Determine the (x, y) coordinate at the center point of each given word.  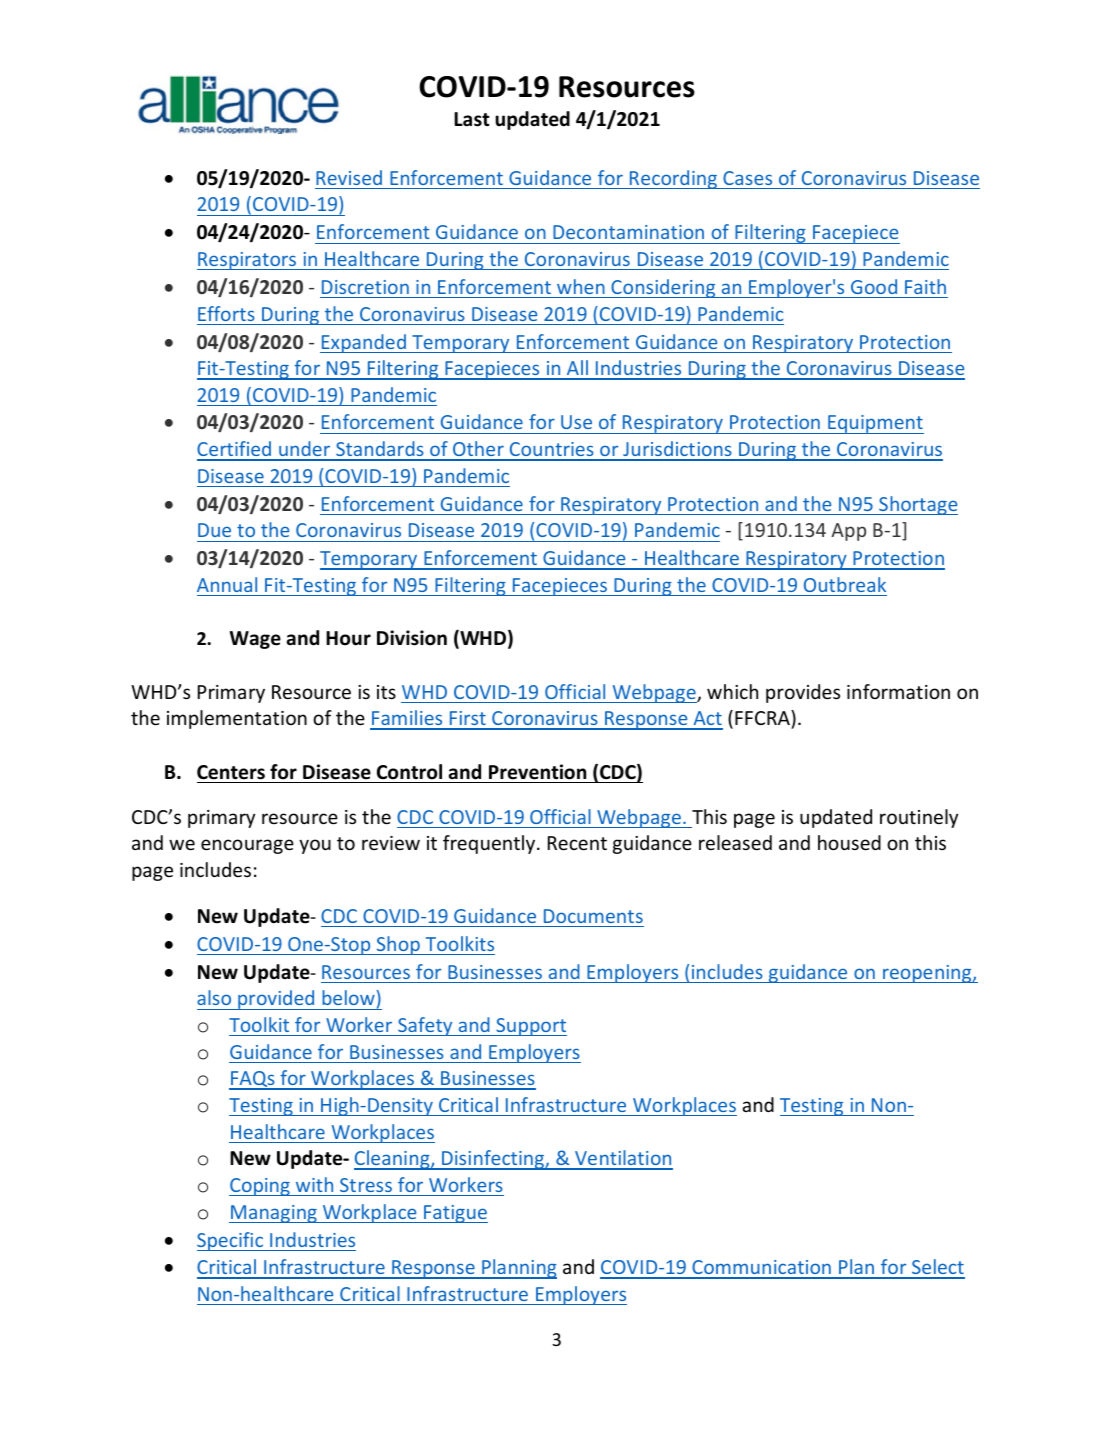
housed (849, 842)
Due (214, 530)
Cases (747, 178)
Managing (274, 1214)
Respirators (247, 261)
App (848, 532)
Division (412, 638)
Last (472, 119)
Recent (577, 843)
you (315, 846)
